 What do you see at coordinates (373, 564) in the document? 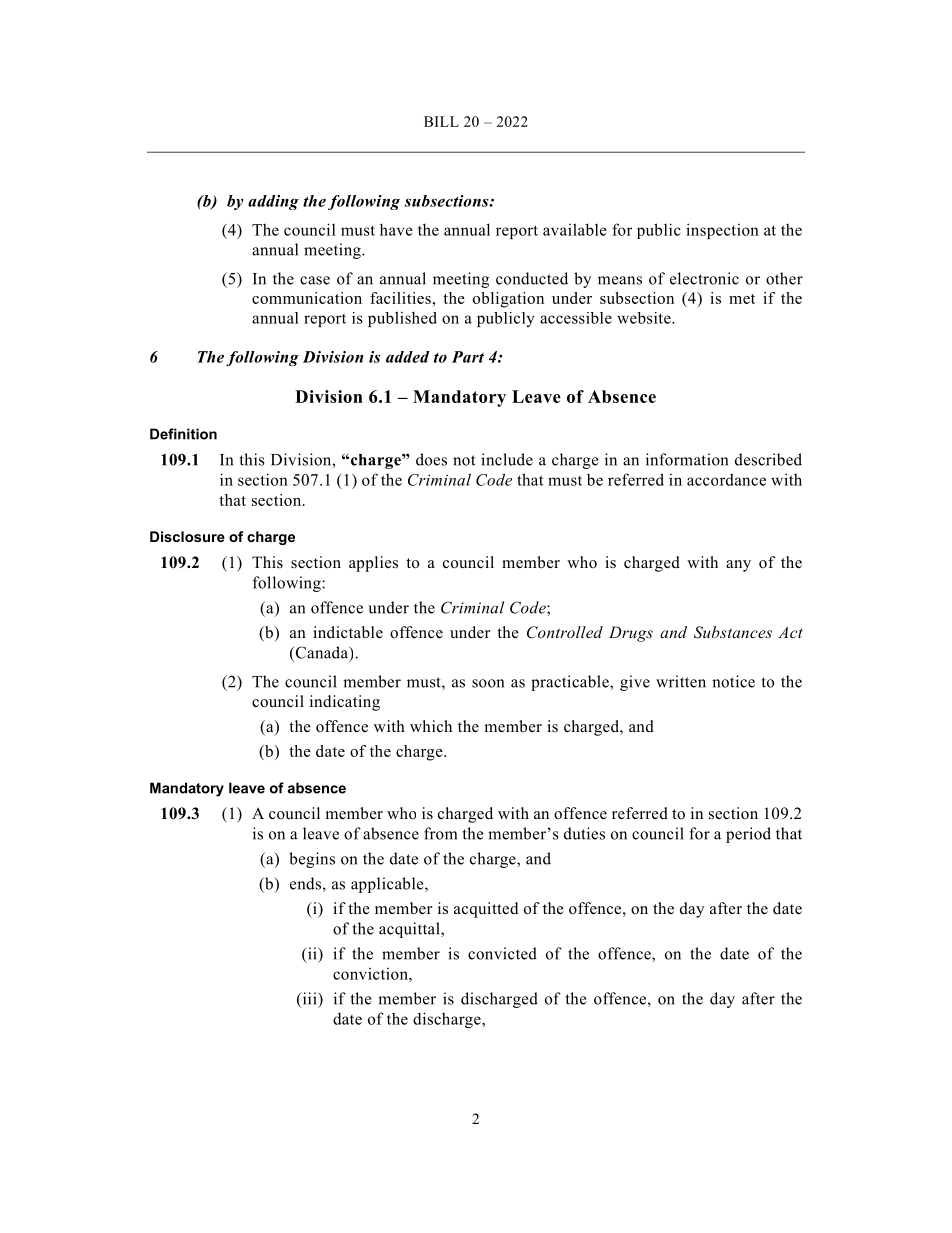
I see `applies` at bounding box center [373, 564].
